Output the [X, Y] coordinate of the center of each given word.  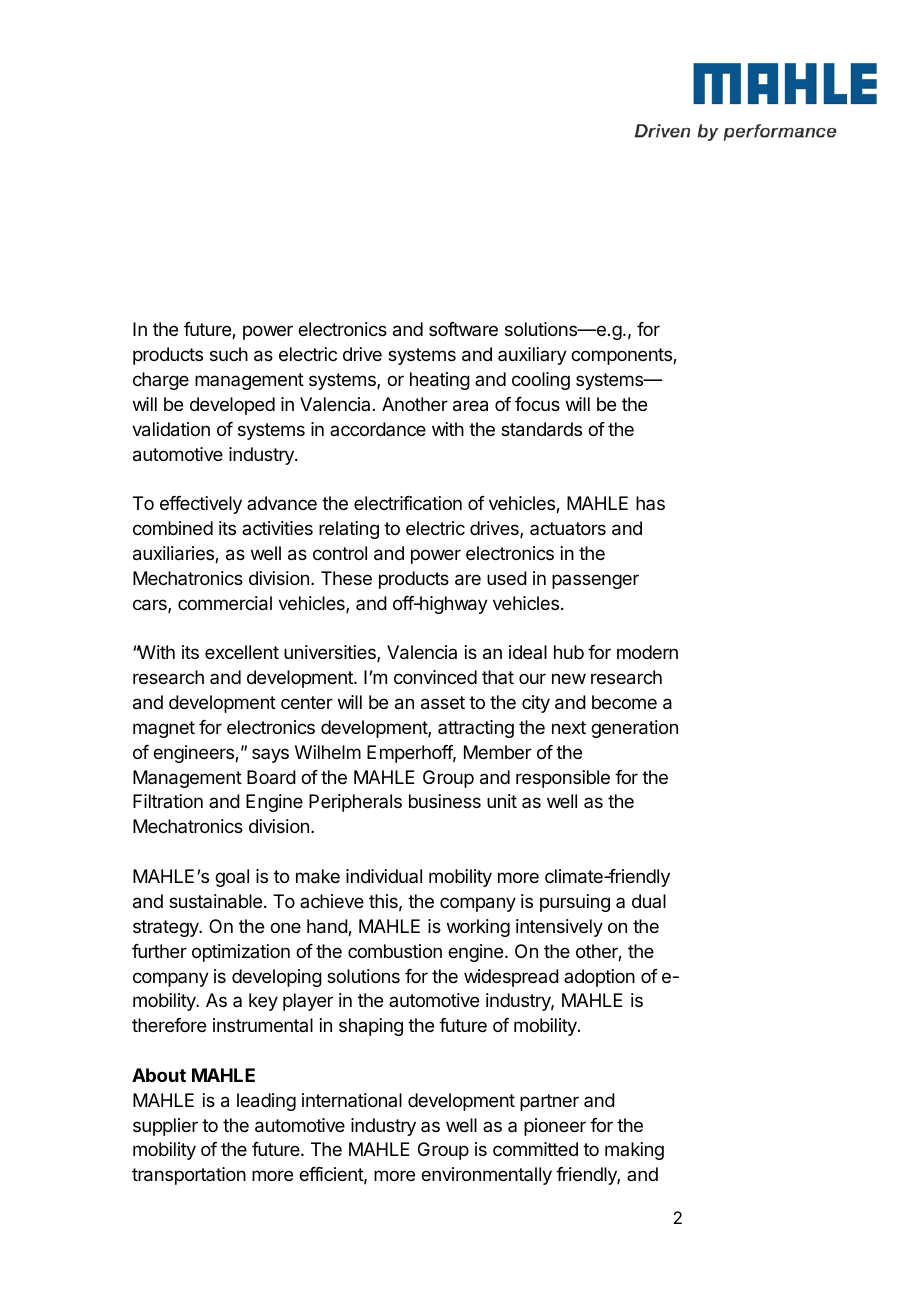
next [569, 727]
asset [443, 703]
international [352, 1100]
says [270, 755]
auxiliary [532, 356]
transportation [189, 1176]
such [229, 354]
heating [440, 381]
